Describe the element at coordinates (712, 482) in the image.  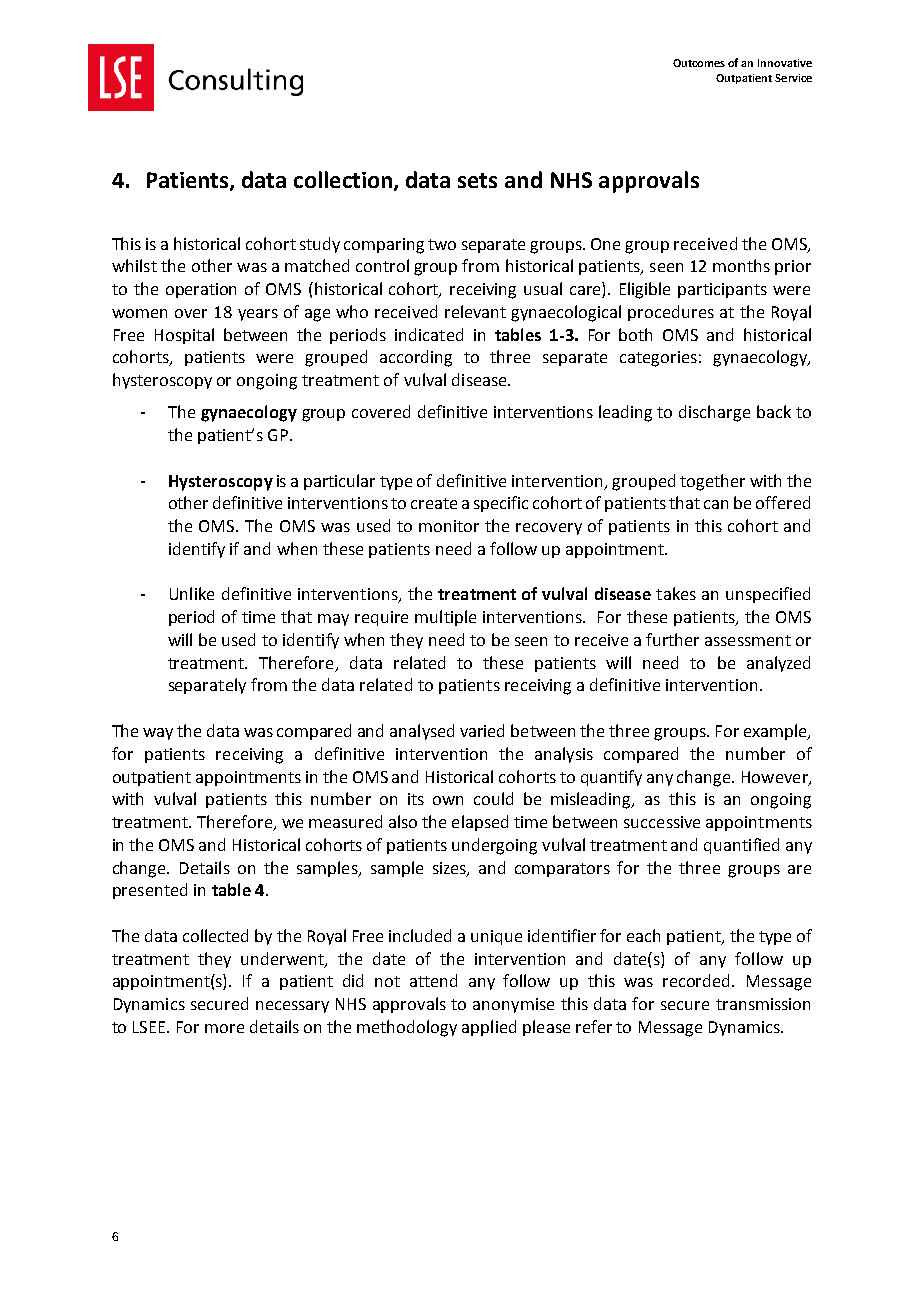
I see `together` at that location.
